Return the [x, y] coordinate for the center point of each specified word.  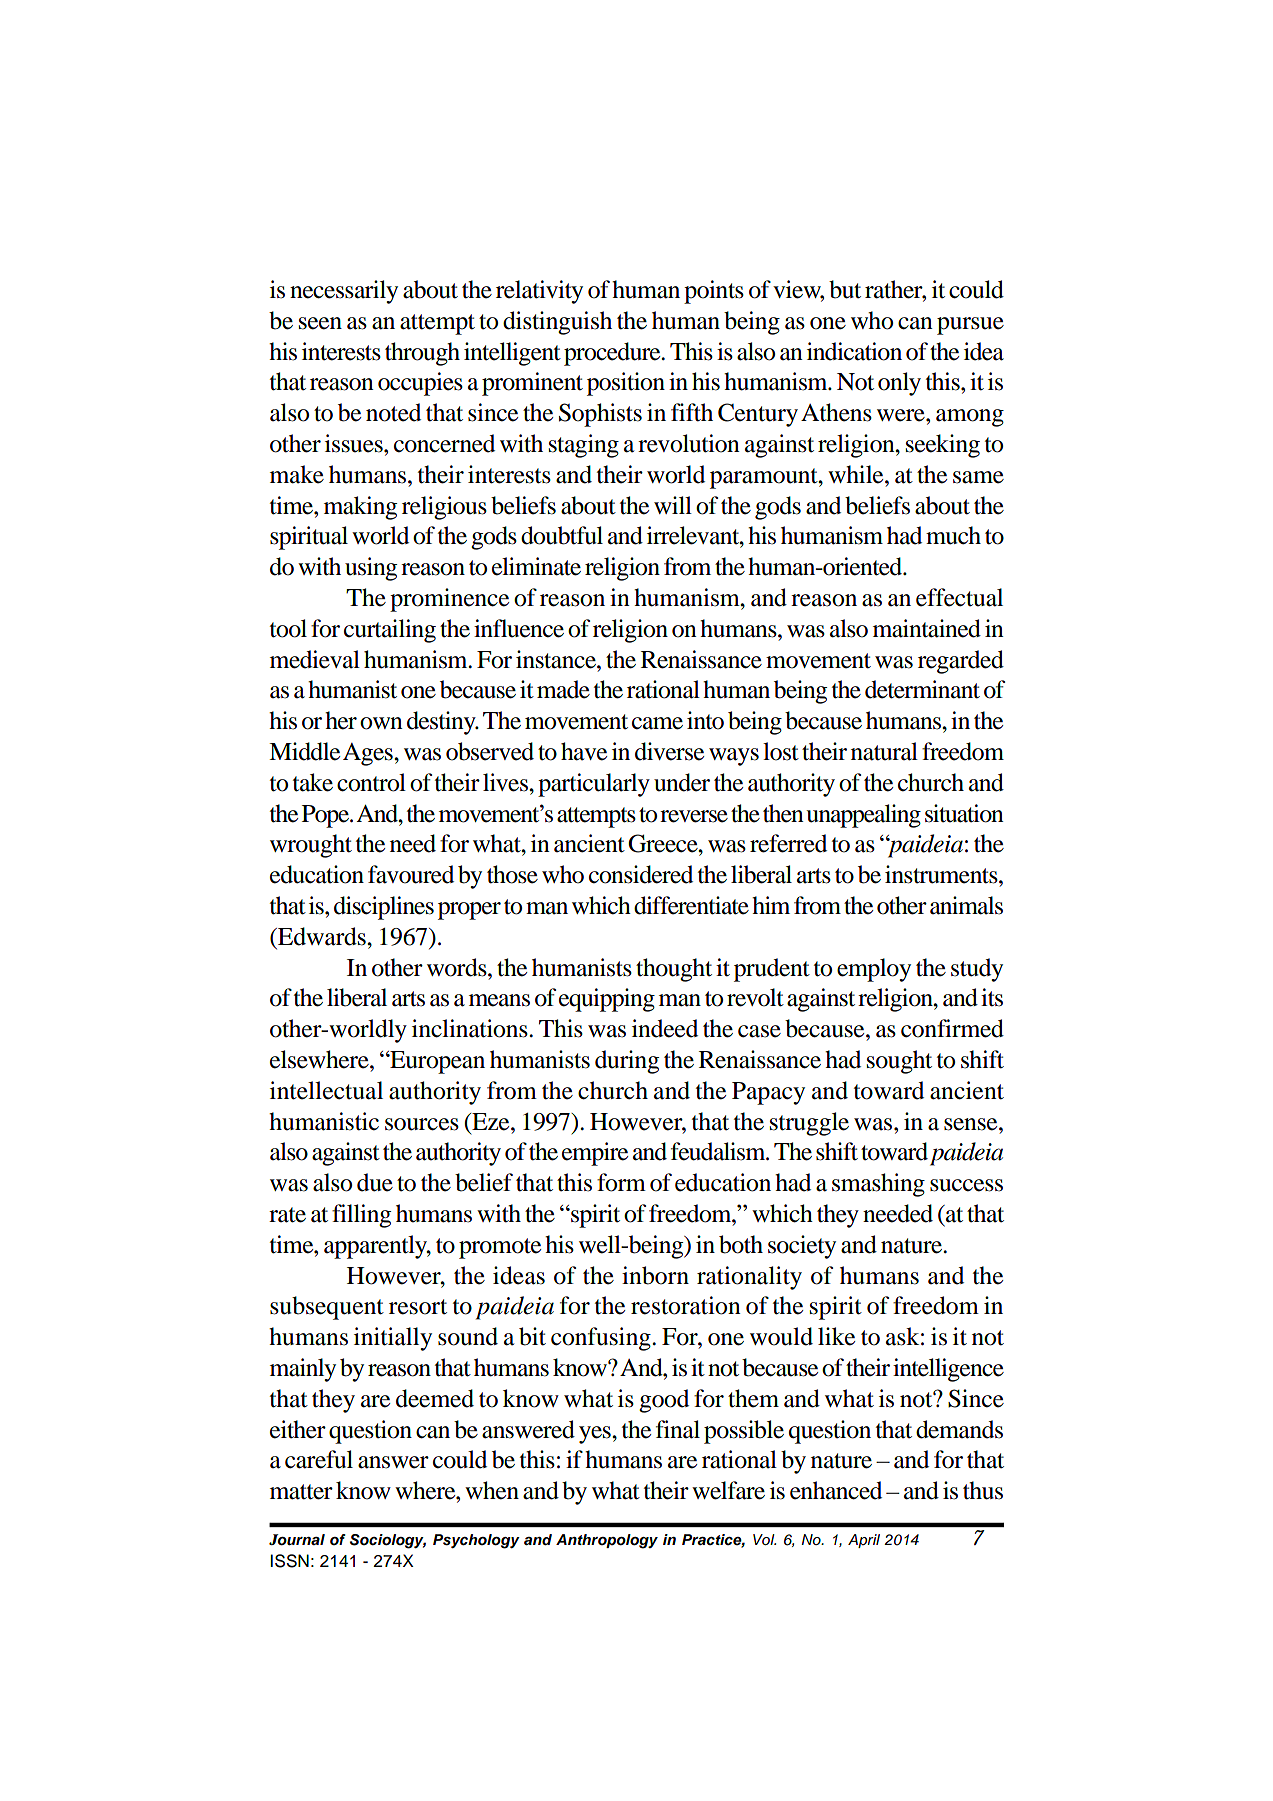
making [360, 508]
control [371, 782]
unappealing [863, 816]
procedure [613, 354]
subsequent [327, 1308]
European [436, 1062]
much [953, 535]
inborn [655, 1275]
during [627, 1062]
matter [301, 1492]
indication [854, 351]
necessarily [344, 292]
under [682, 782]
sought [899, 1062]
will [673, 505]
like [836, 1336]
